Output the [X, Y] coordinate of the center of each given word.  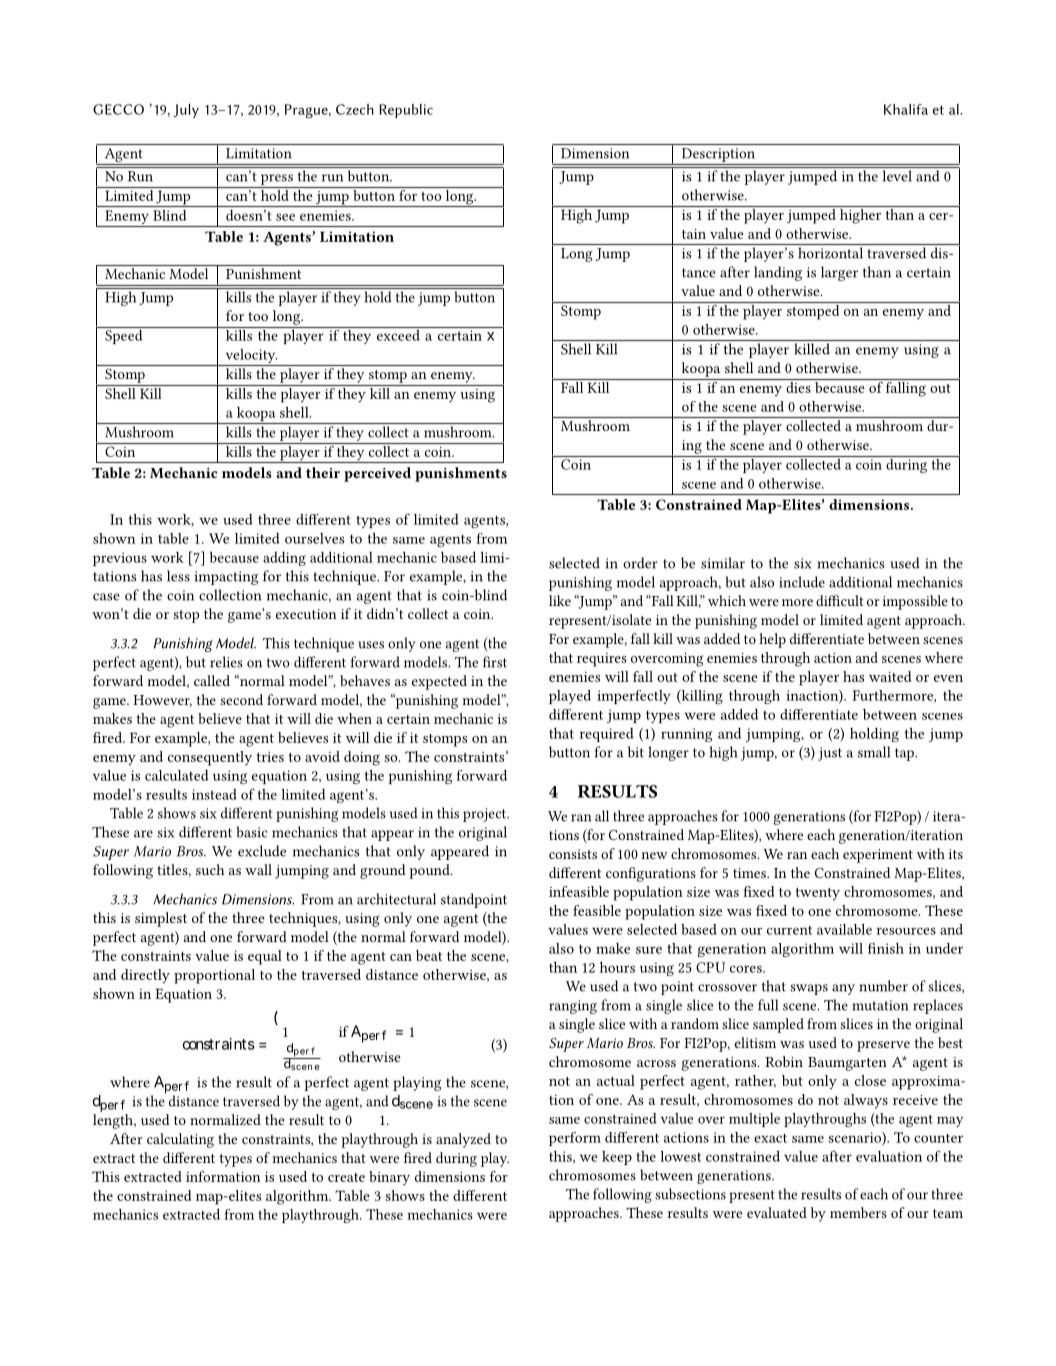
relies [226, 662]
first [495, 662]
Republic [406, 111]
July [186, 111]
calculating [180, 1140]
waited [890, 676]
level [897, 176]
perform [575, 1139]
